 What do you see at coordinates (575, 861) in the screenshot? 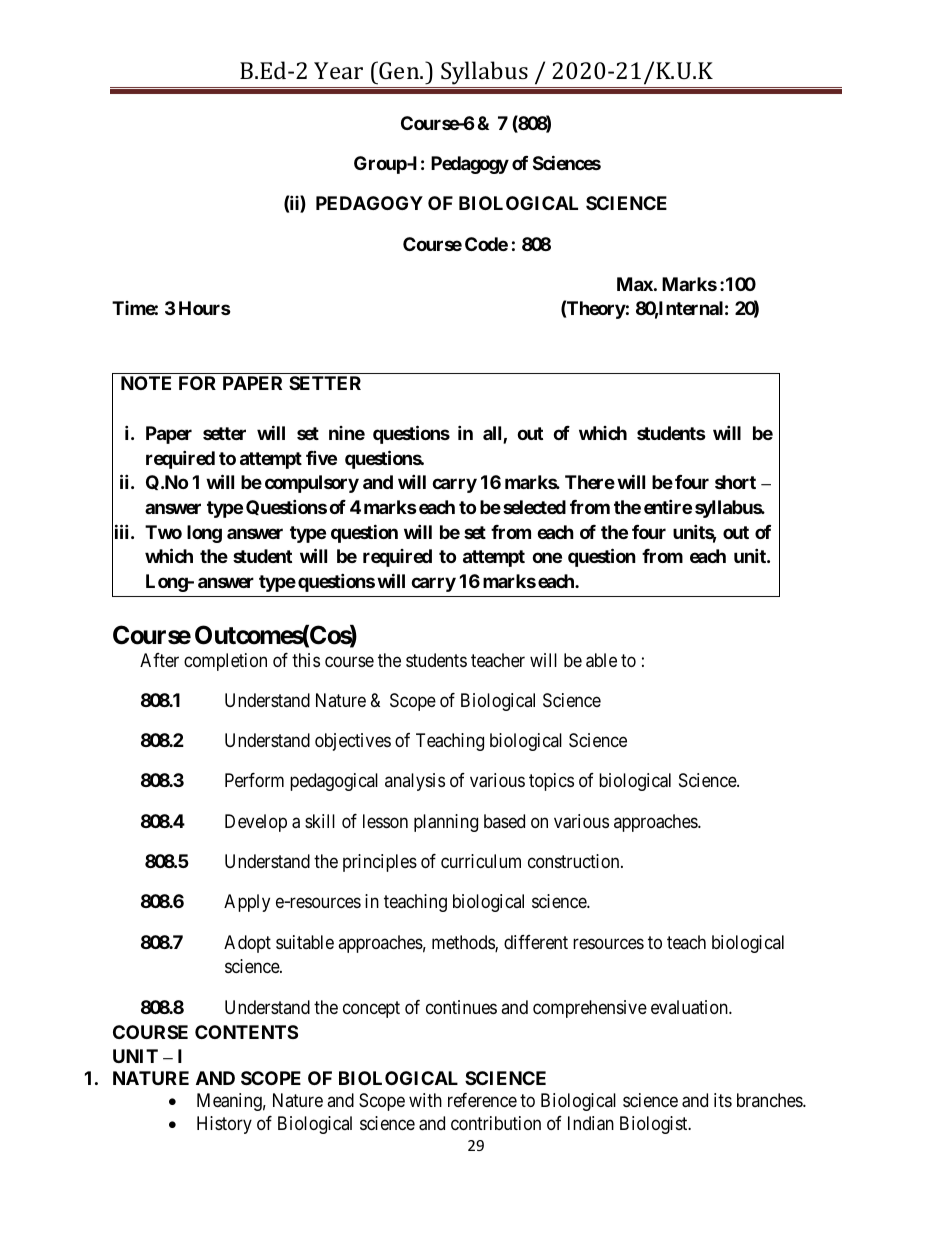
I see `construction` at bounding box center [575, 861].
